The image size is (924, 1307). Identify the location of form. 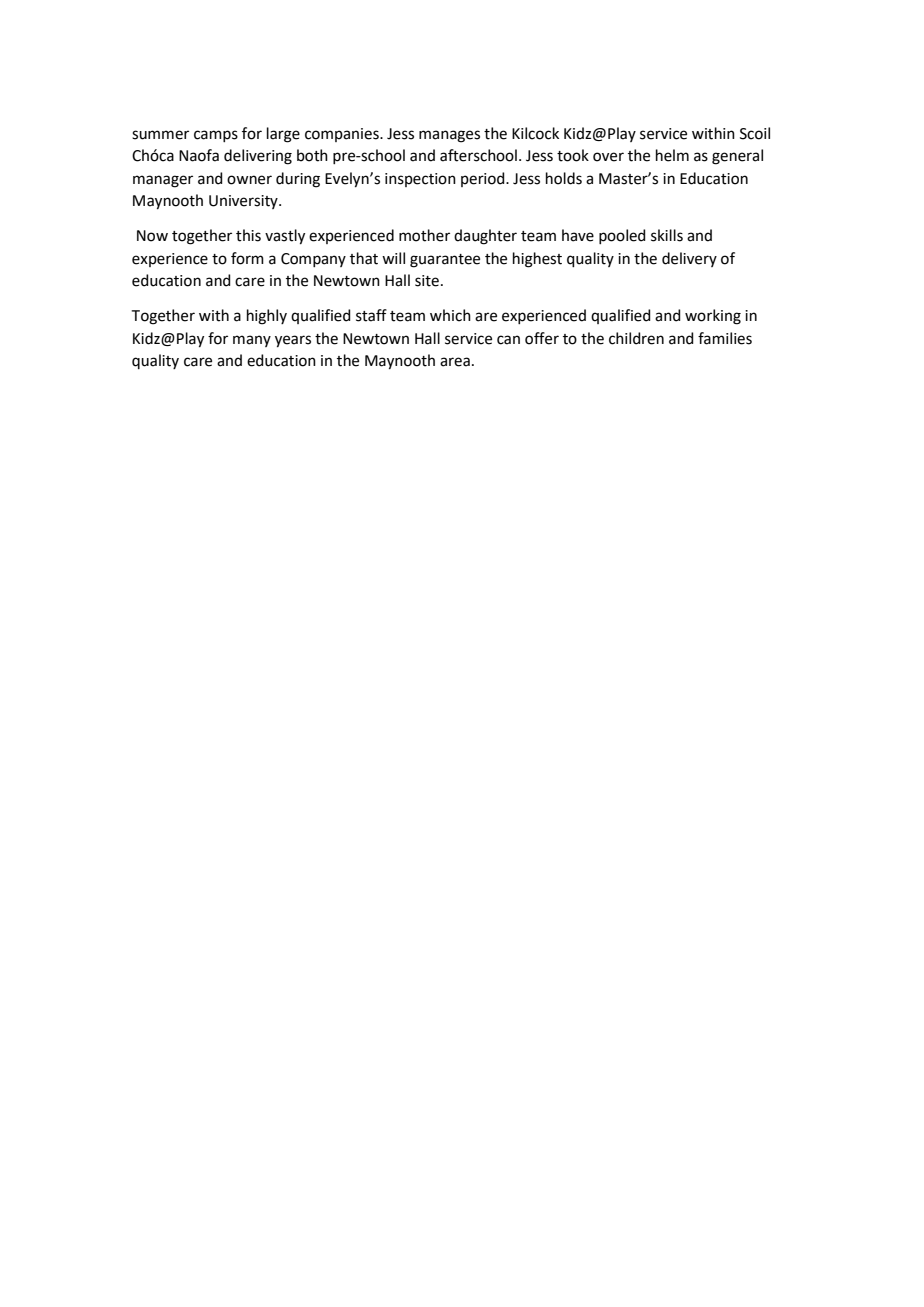
(247, 258).
